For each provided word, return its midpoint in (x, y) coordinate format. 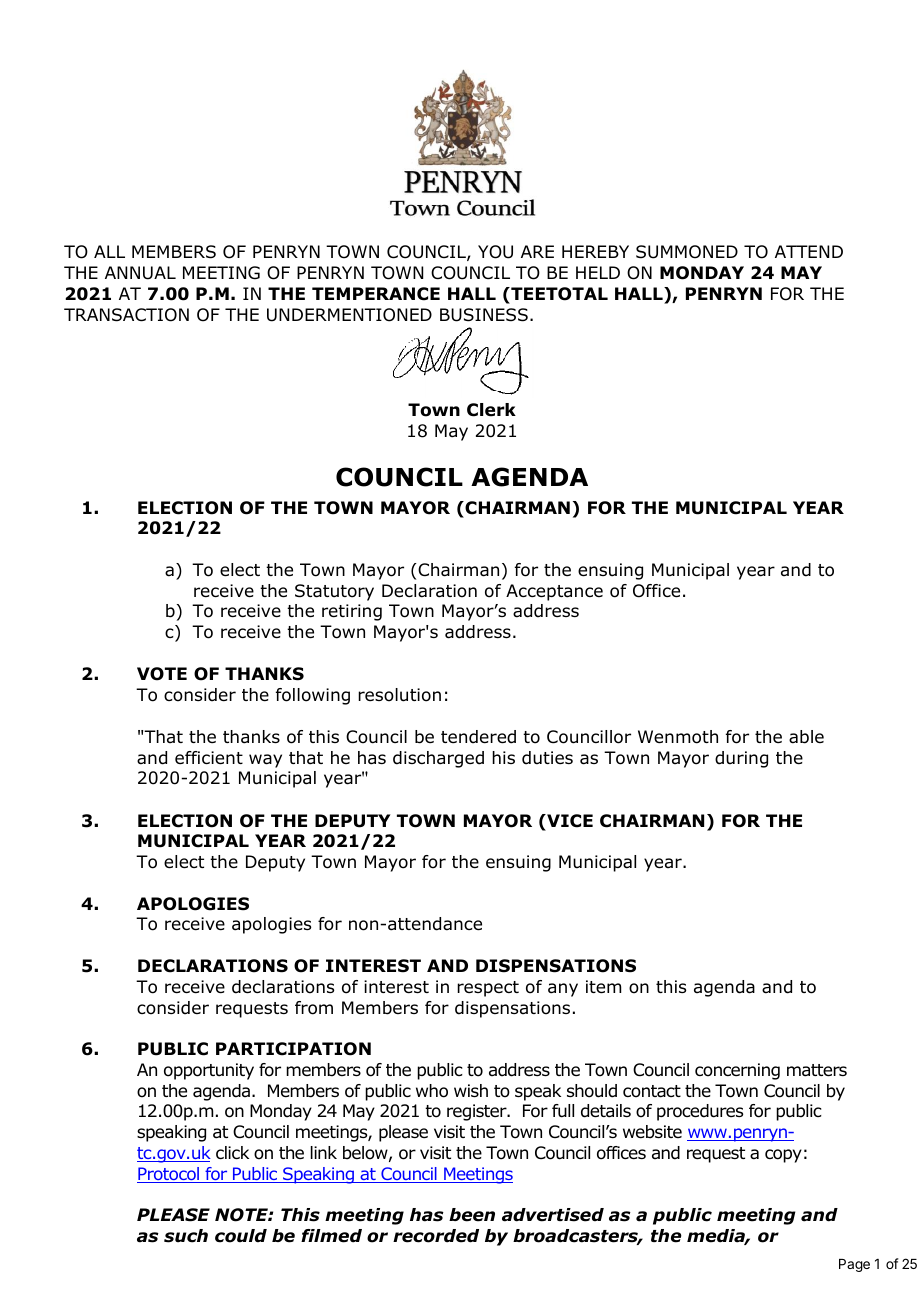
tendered (478, 737)
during (741, 759)
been (472, 1215)
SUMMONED (687, 252)
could (241, 1236)
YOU (495, 252)
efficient (209, 758)
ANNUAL (140, 273)
